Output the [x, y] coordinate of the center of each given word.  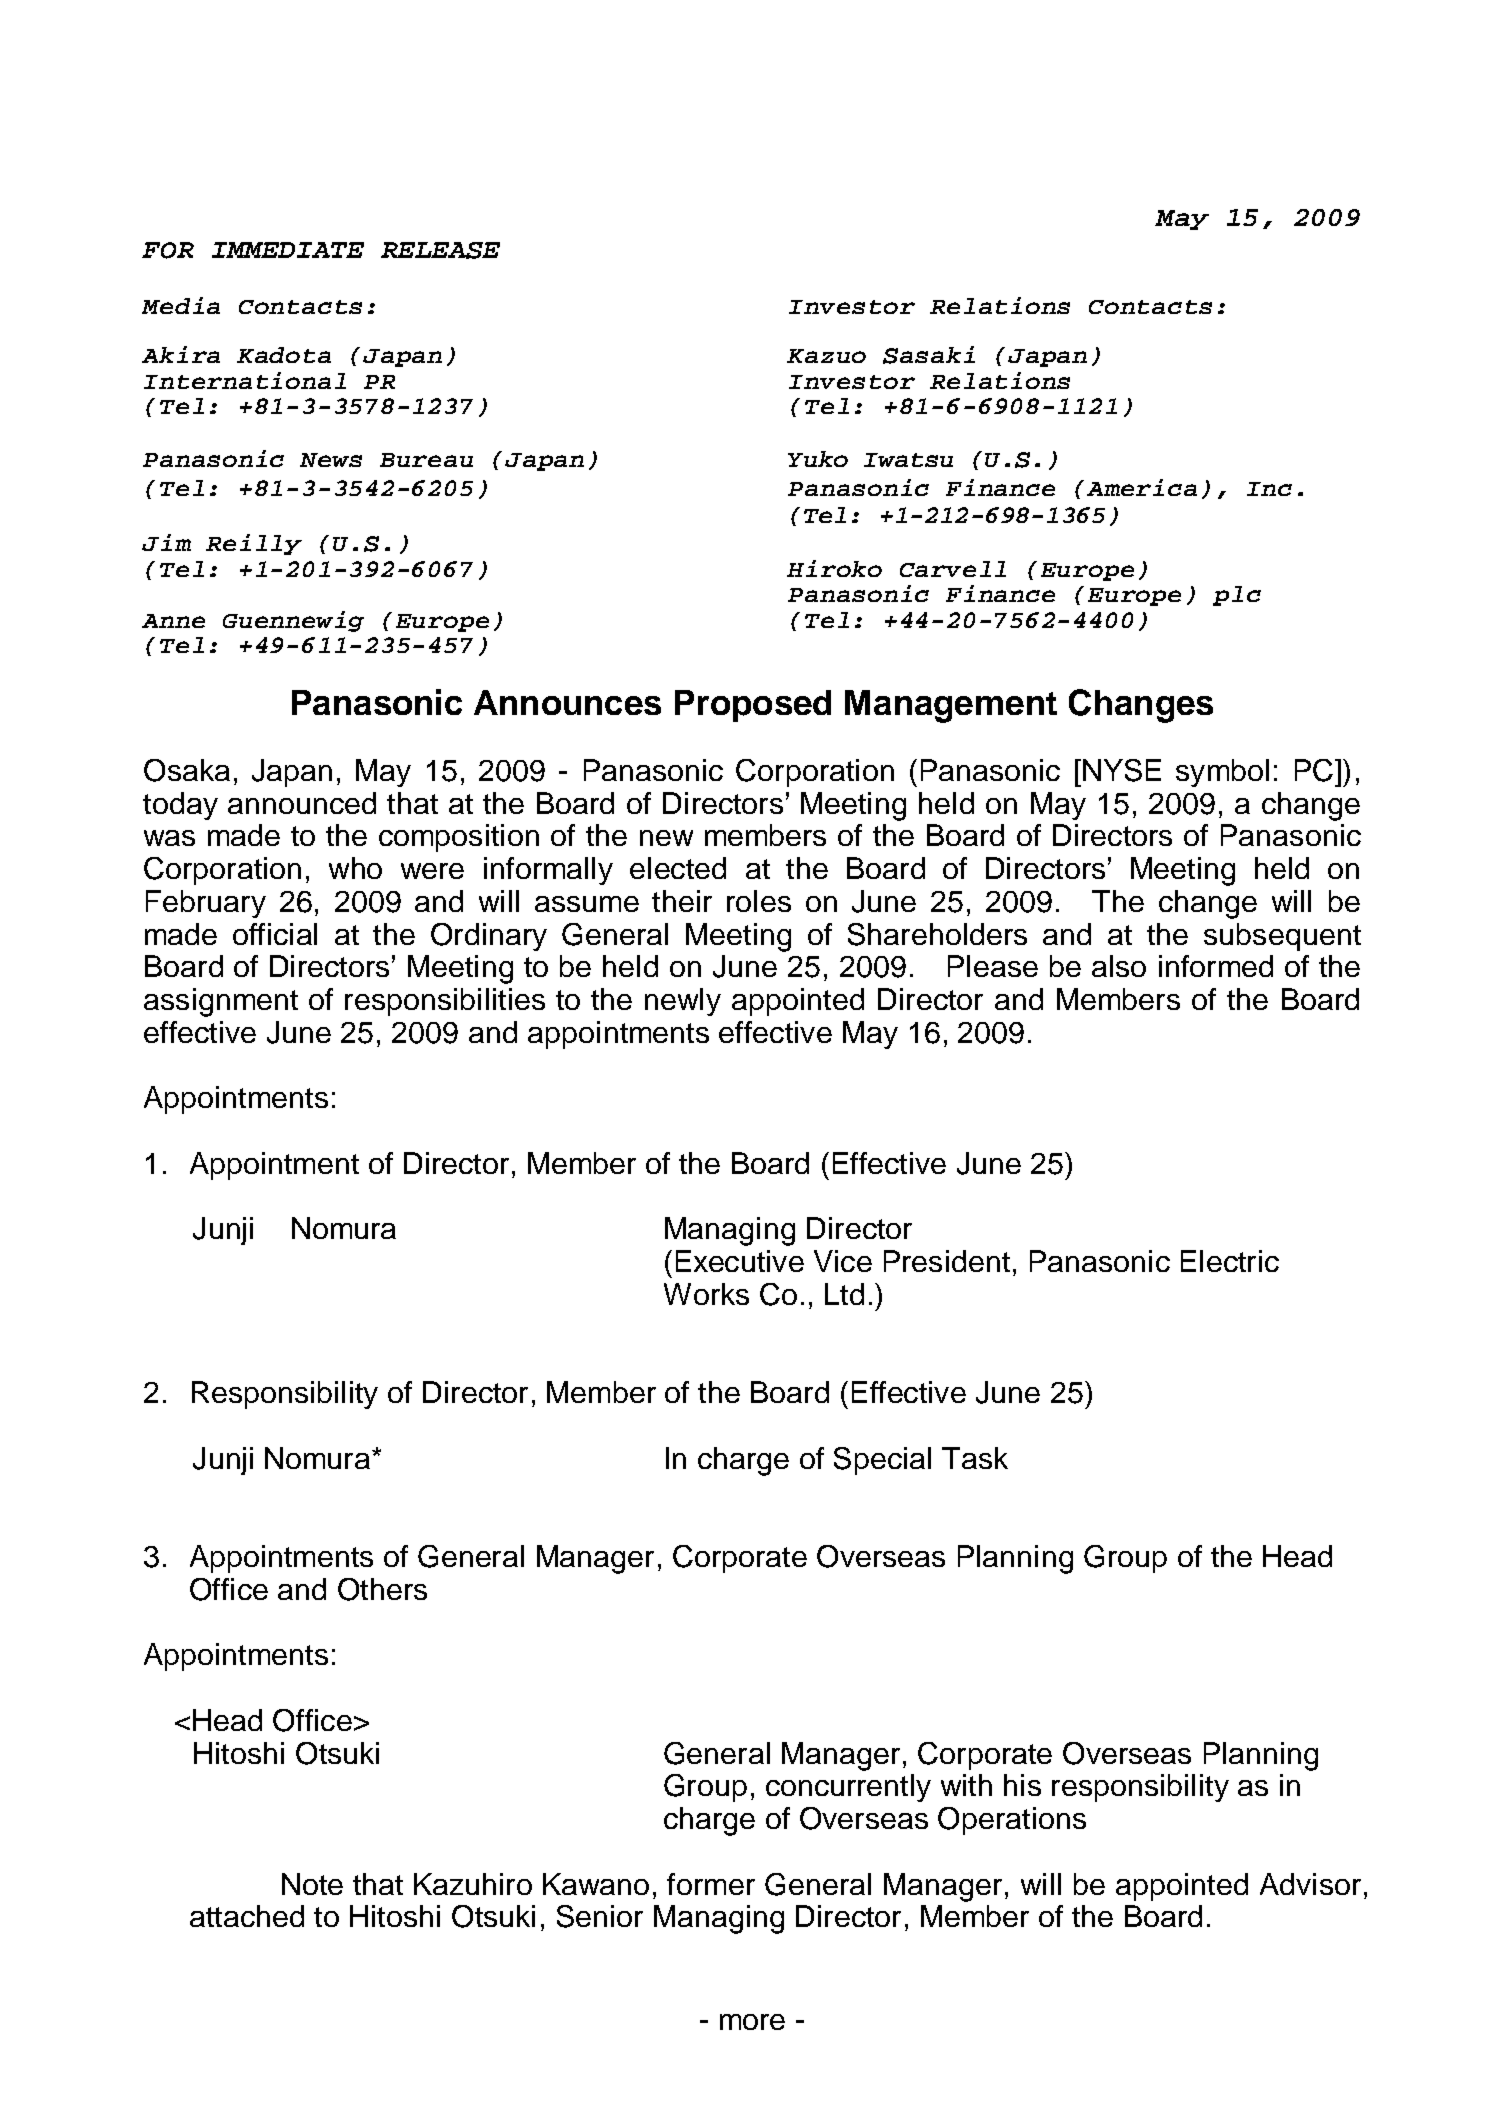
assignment [221, 1002]
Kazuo [826, 356]
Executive [740, 1261]
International [245, 380]
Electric [1230, 1261]
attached [247, 1916]
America [1142, 487]
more [752, 2022]
